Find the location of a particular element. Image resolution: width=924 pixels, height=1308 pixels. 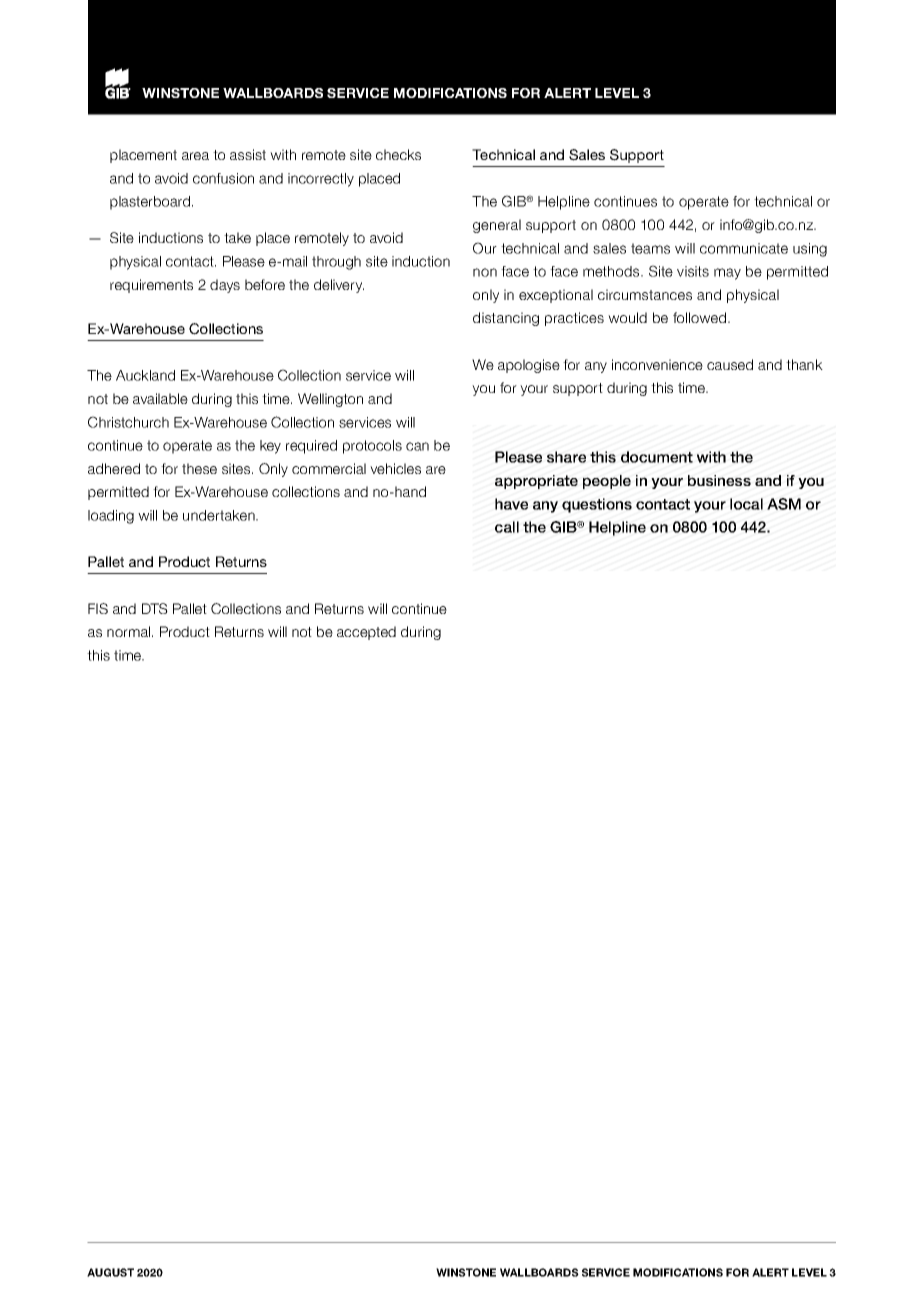

general is located at coordinates (497, 226).
